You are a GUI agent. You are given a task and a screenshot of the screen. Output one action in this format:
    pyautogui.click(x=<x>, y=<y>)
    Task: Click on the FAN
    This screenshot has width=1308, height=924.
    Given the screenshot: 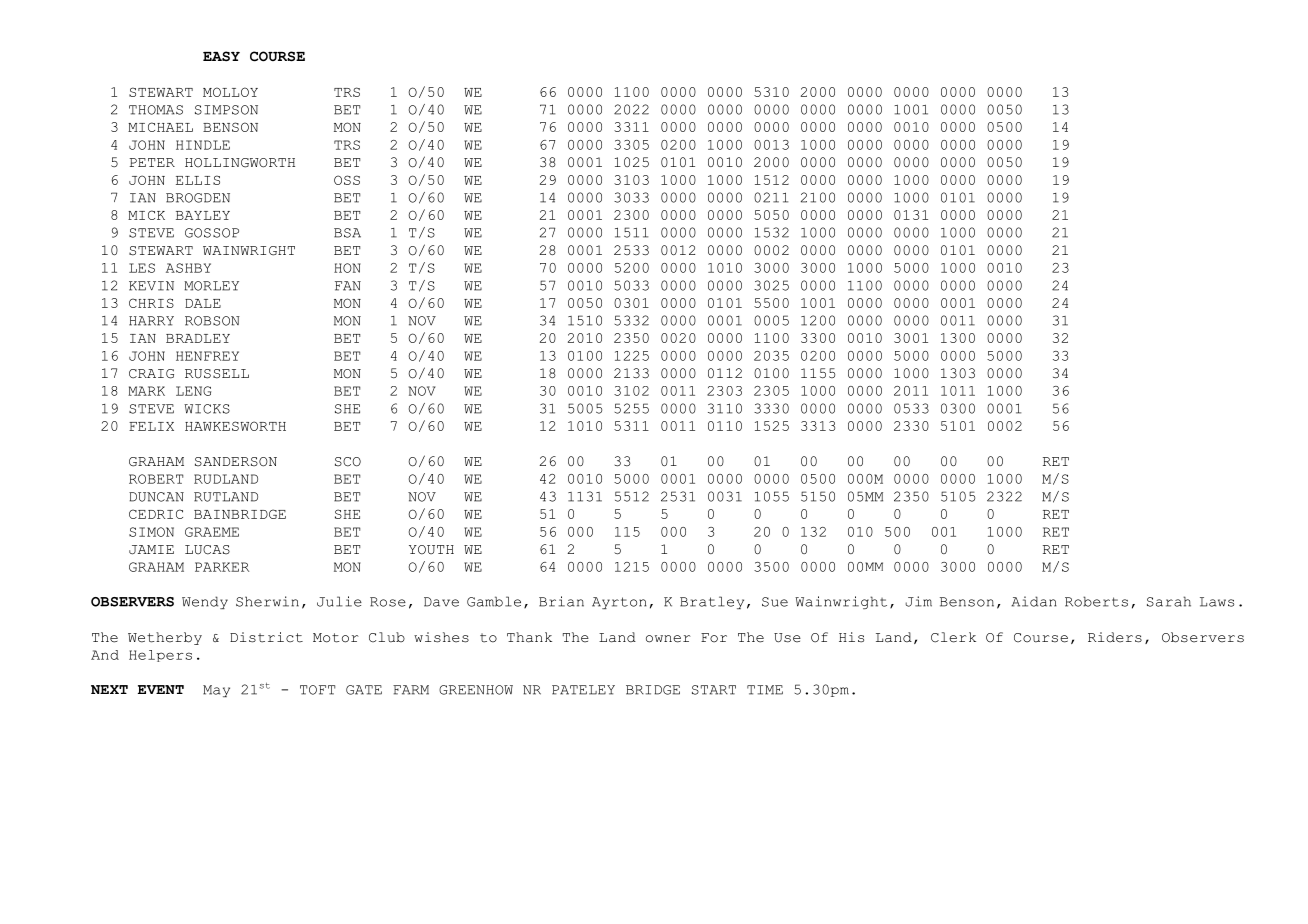 What is the action you would take?
    pyautogui.click(x=348, y=286)
